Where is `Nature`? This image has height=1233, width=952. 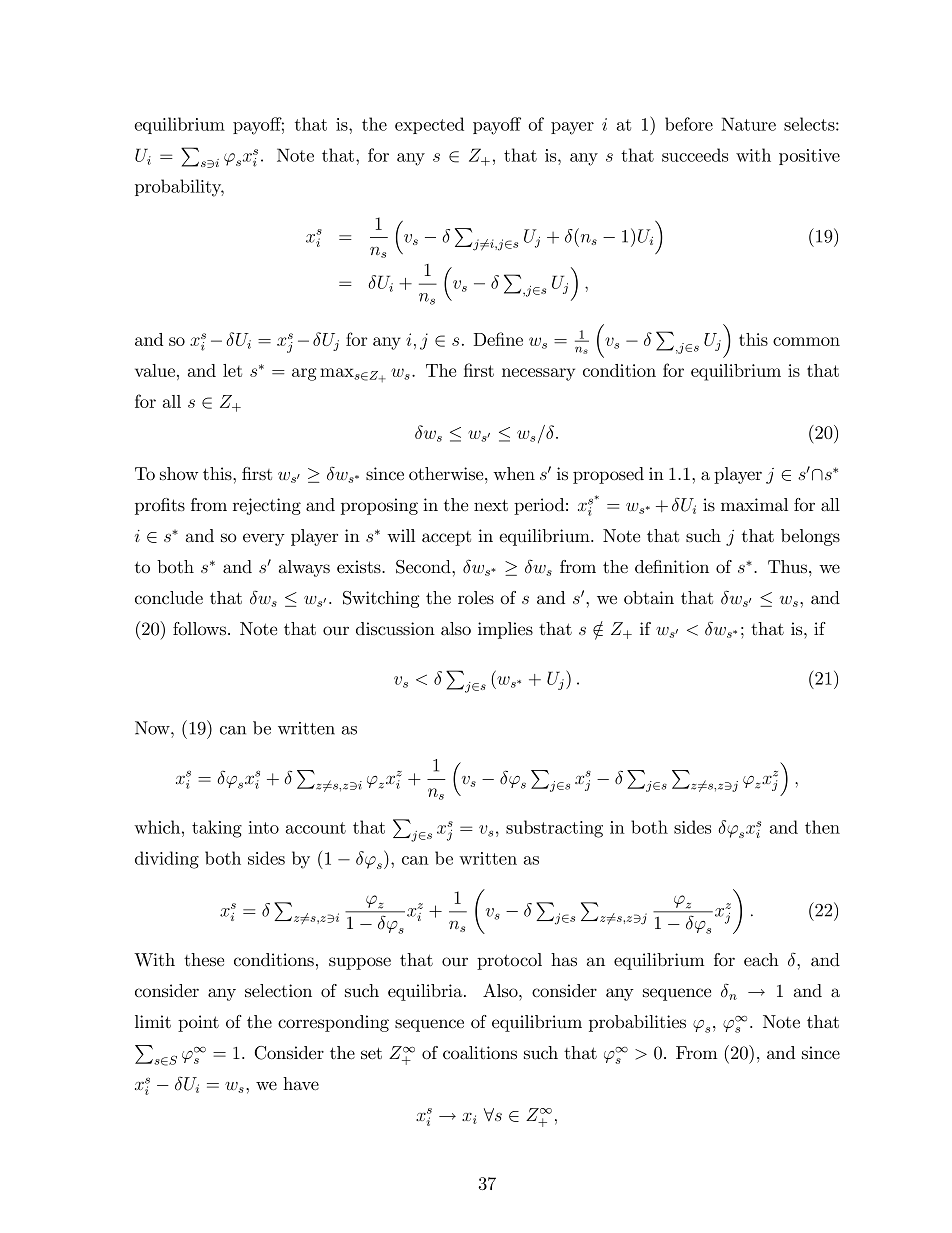 Nature is located at coordinates (749, 124).
